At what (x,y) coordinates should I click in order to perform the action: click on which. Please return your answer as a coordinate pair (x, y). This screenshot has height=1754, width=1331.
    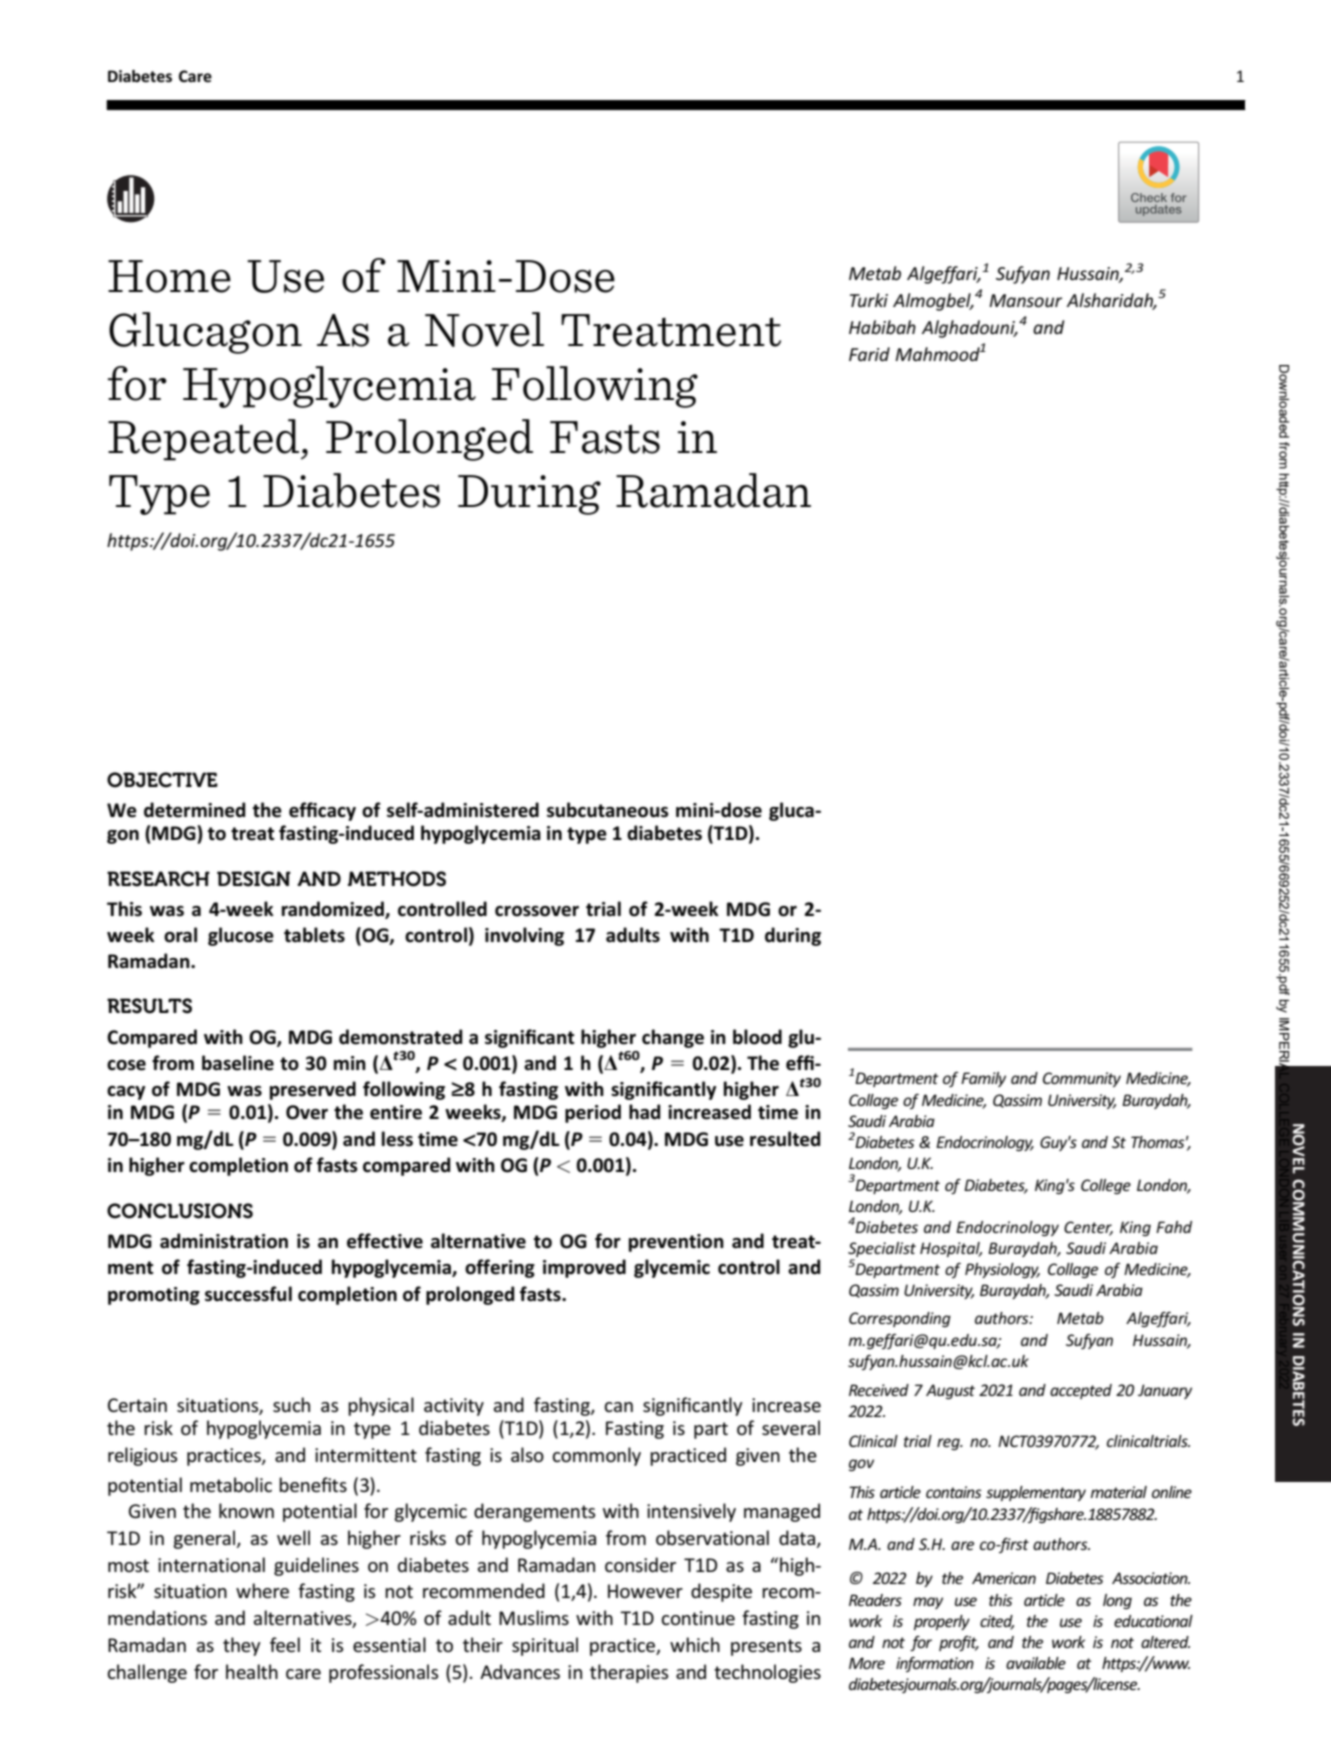
    Looking at the image, I should click on (695, 1644).
